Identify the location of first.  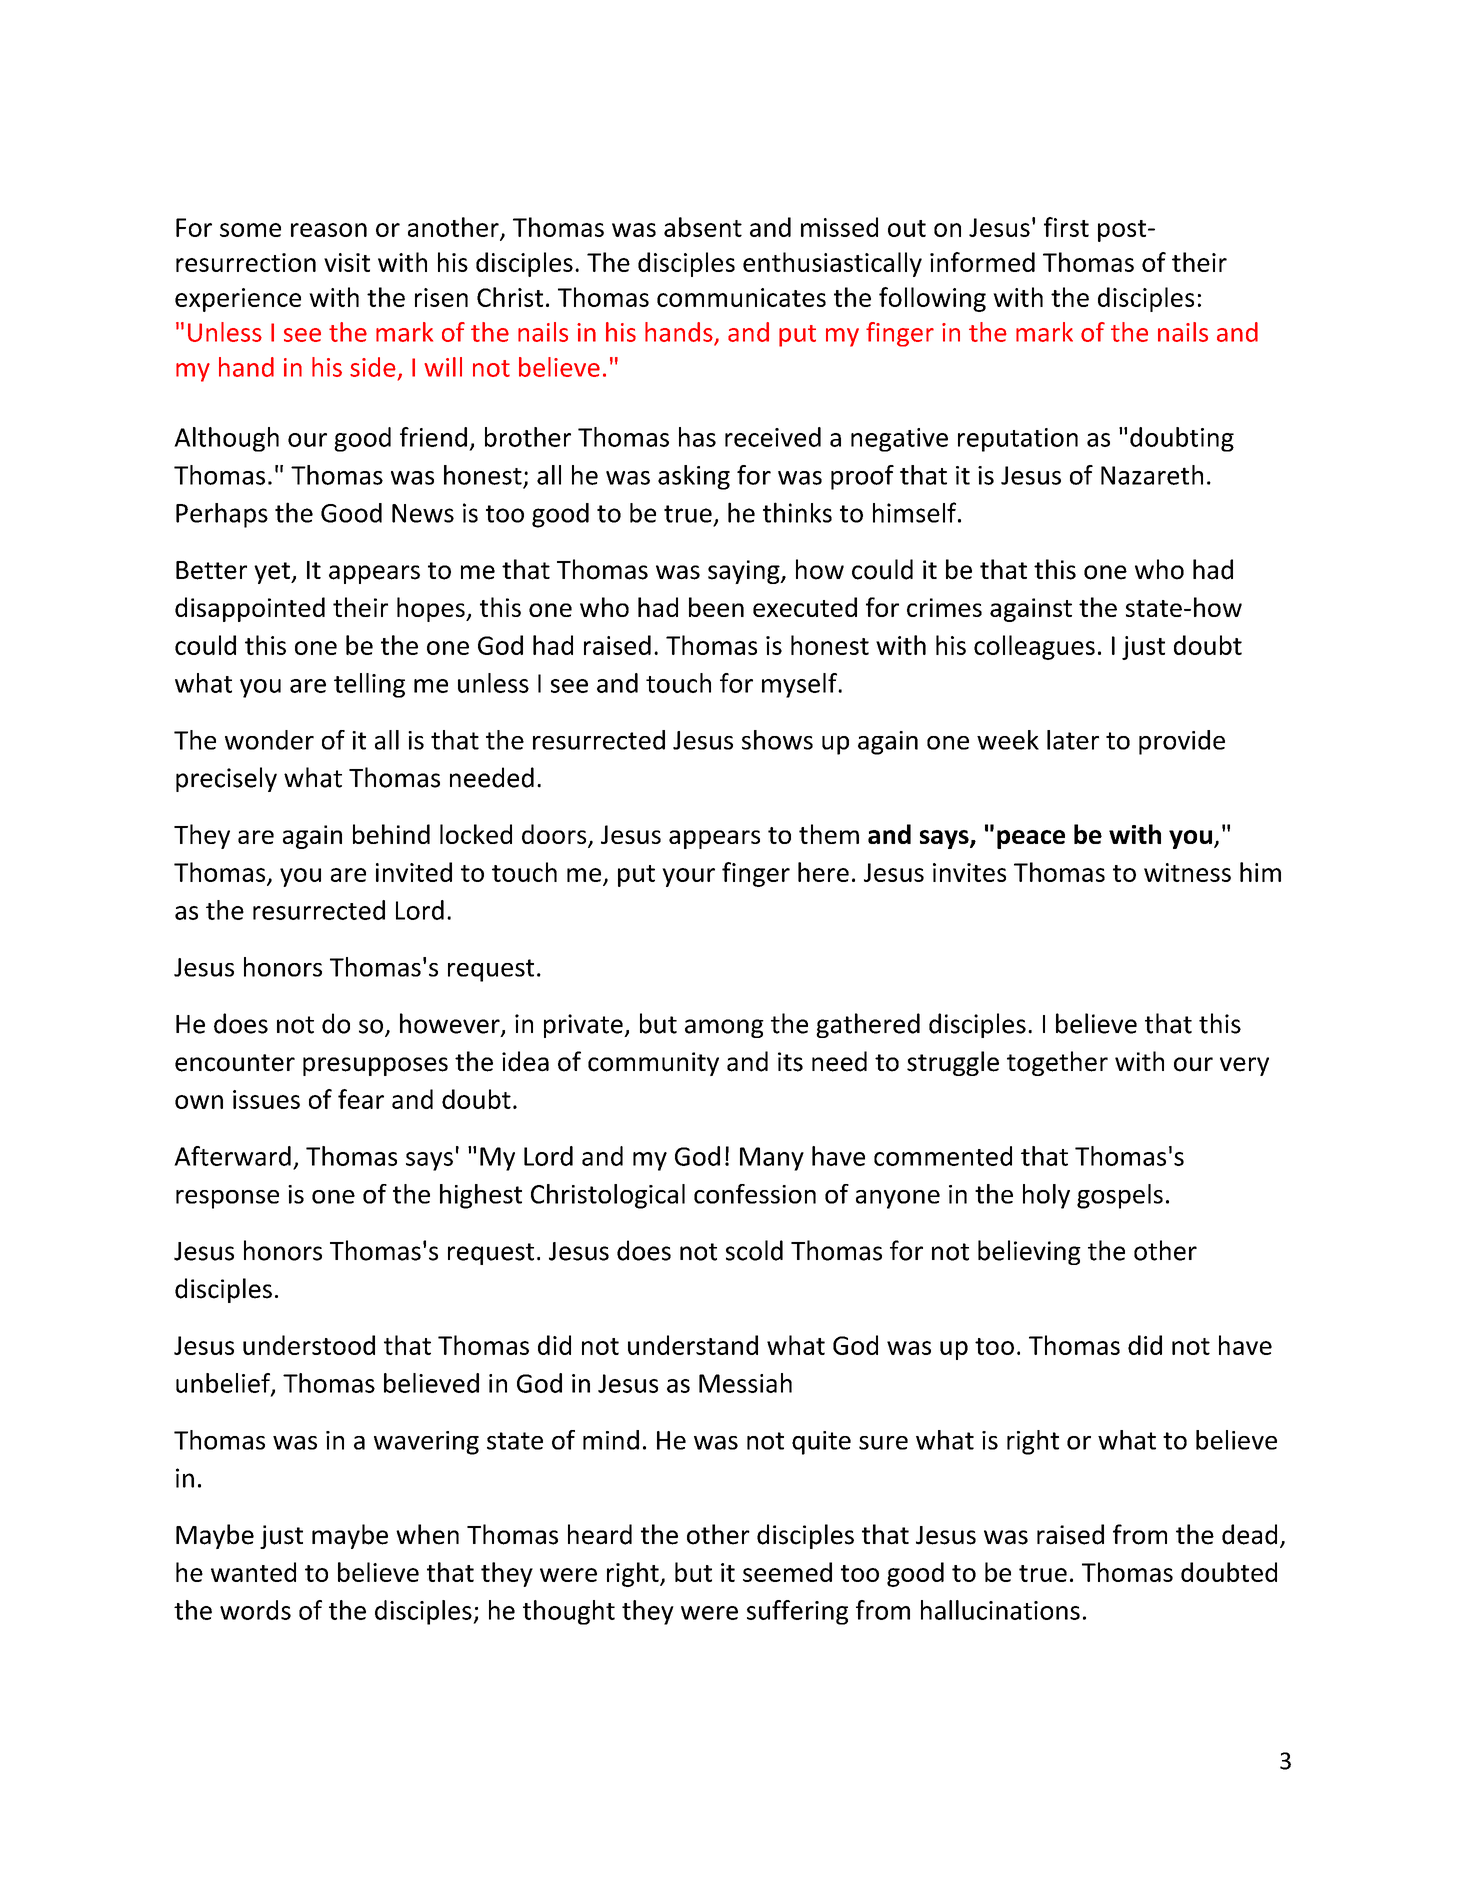
(1066, 227).
